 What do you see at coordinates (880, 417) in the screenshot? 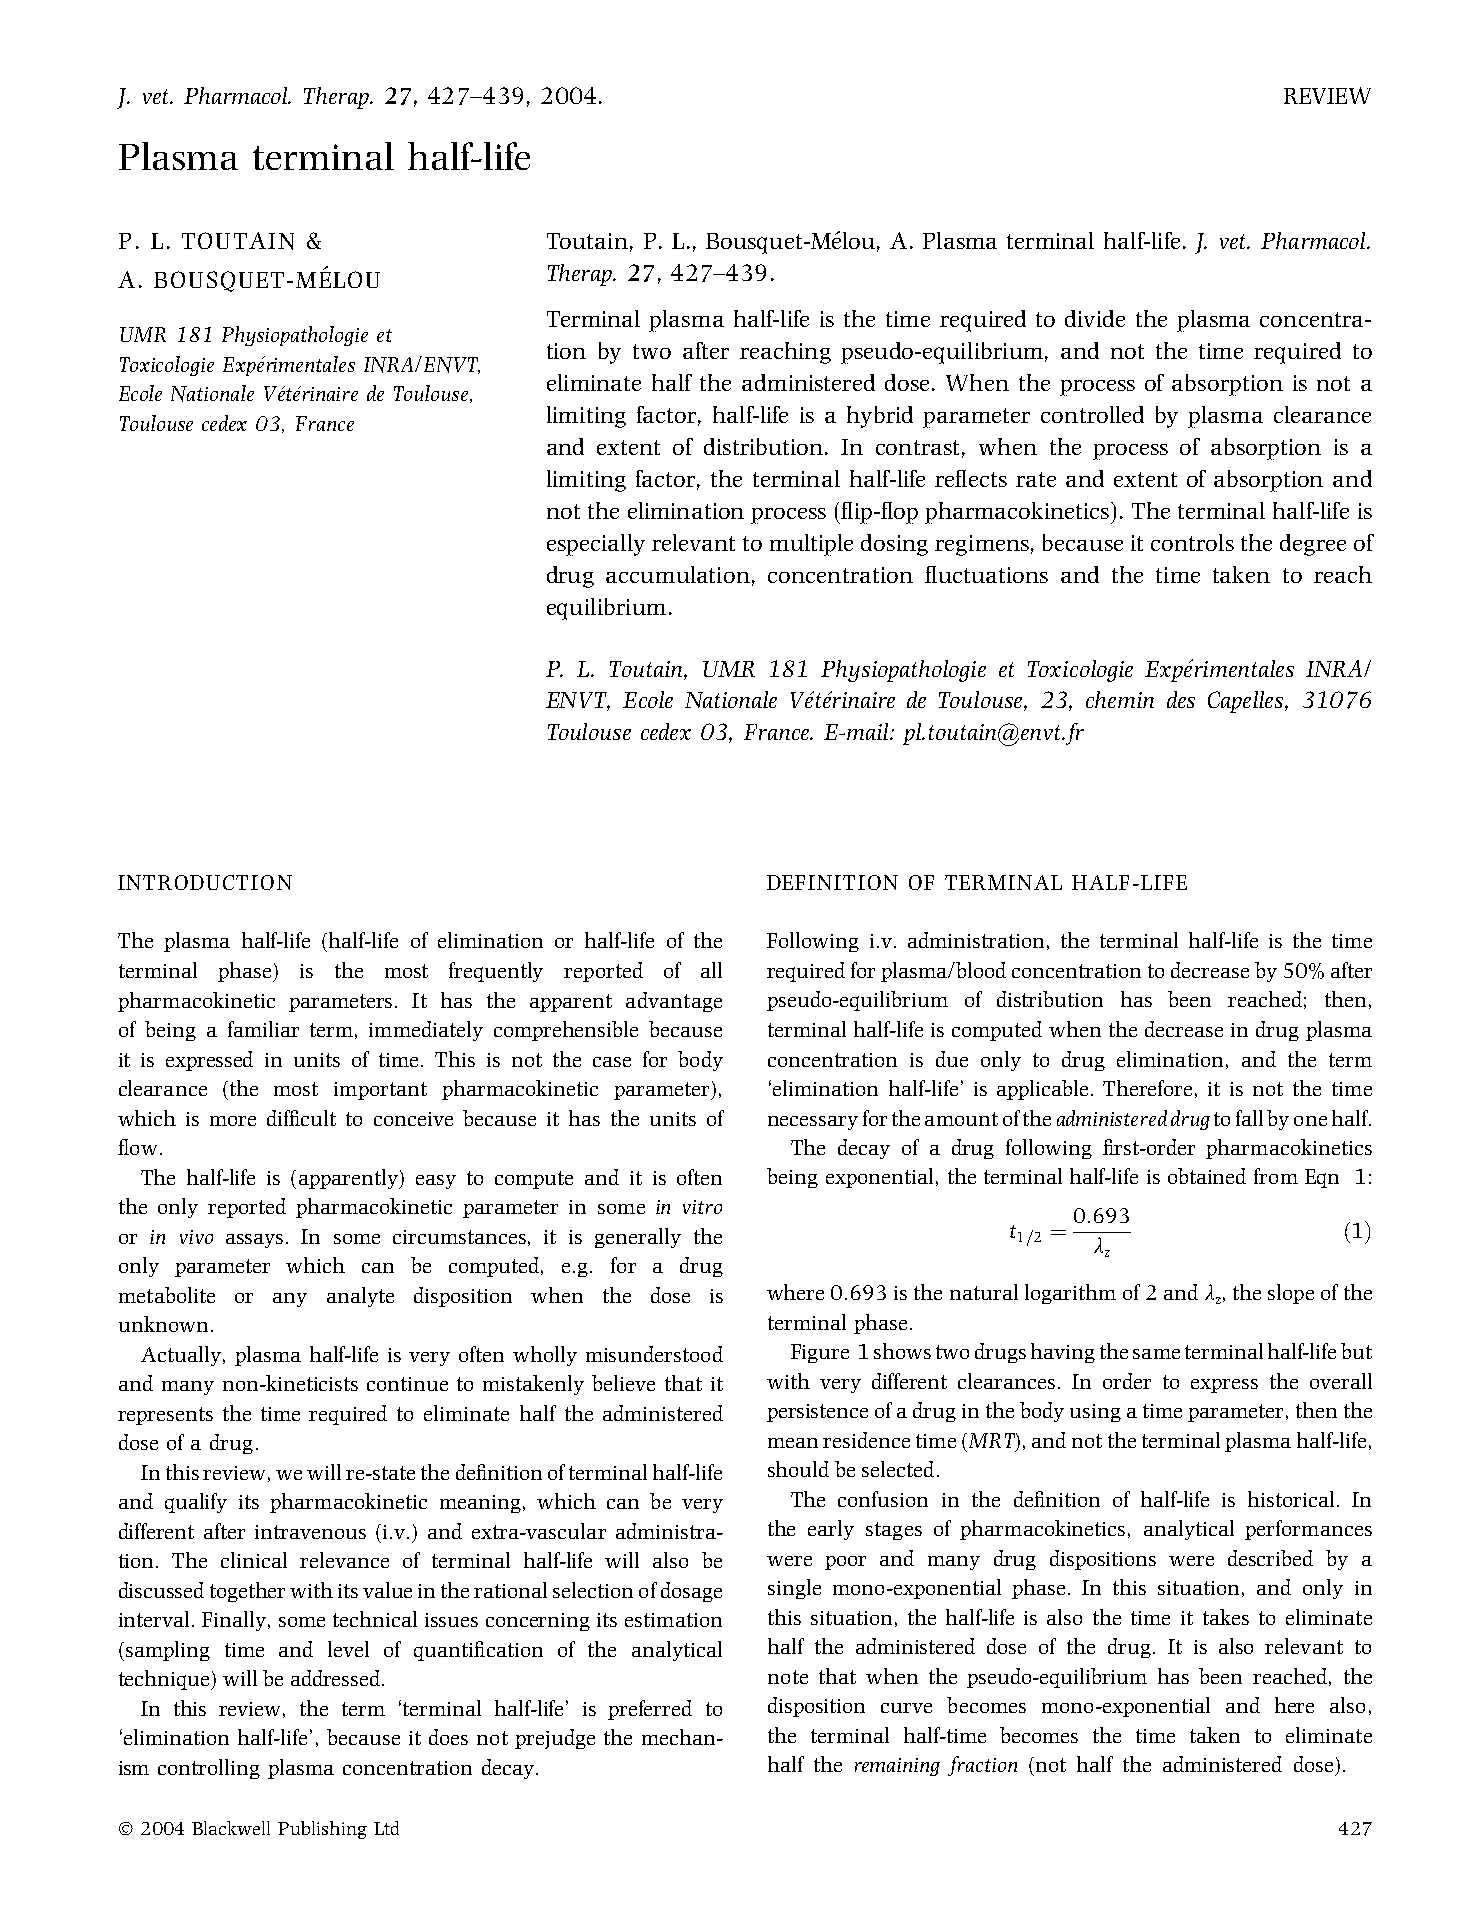
I see `hybrid` at bounding box center [880, 417].
